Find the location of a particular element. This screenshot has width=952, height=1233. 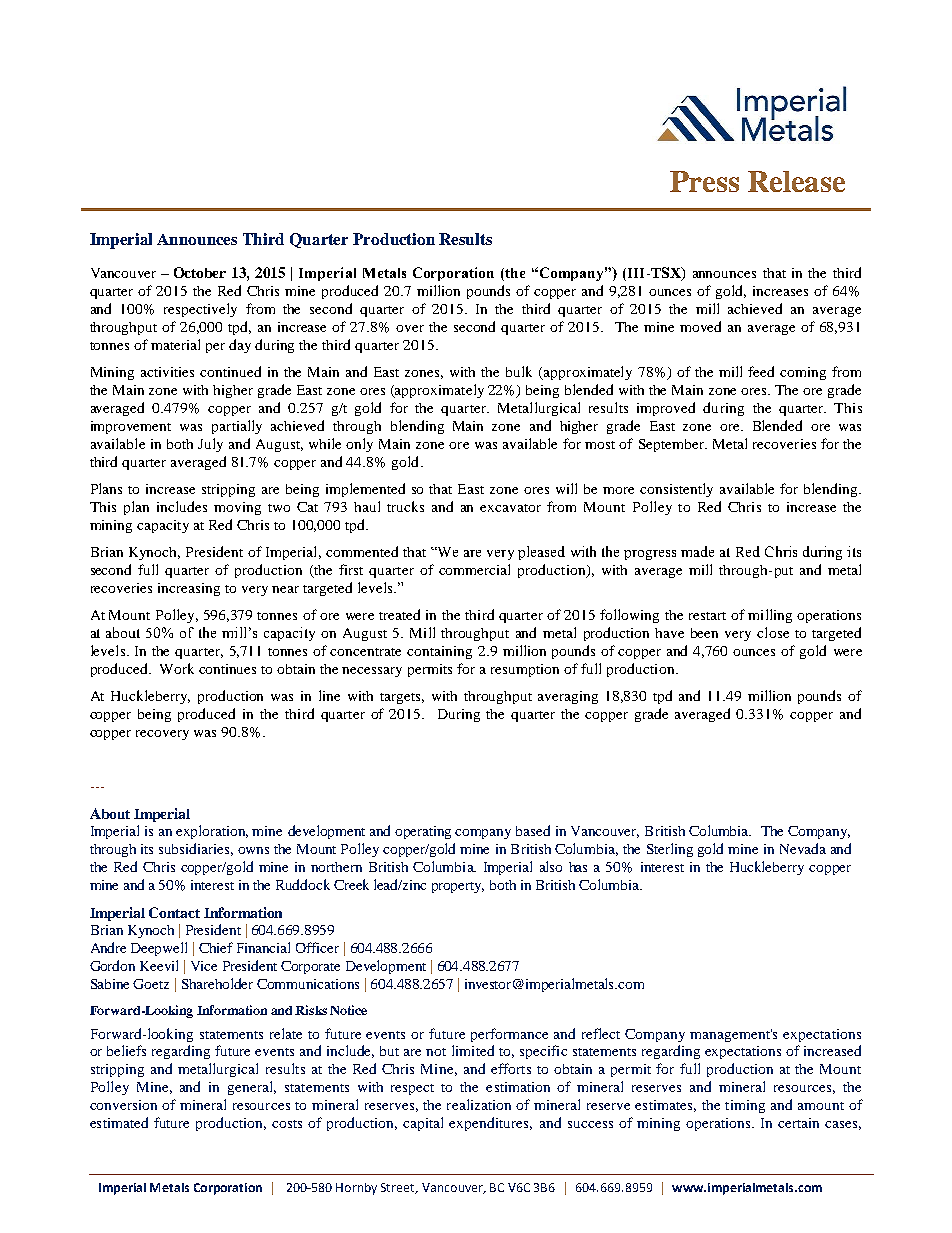

containing is located at coordinates (439, 652).
